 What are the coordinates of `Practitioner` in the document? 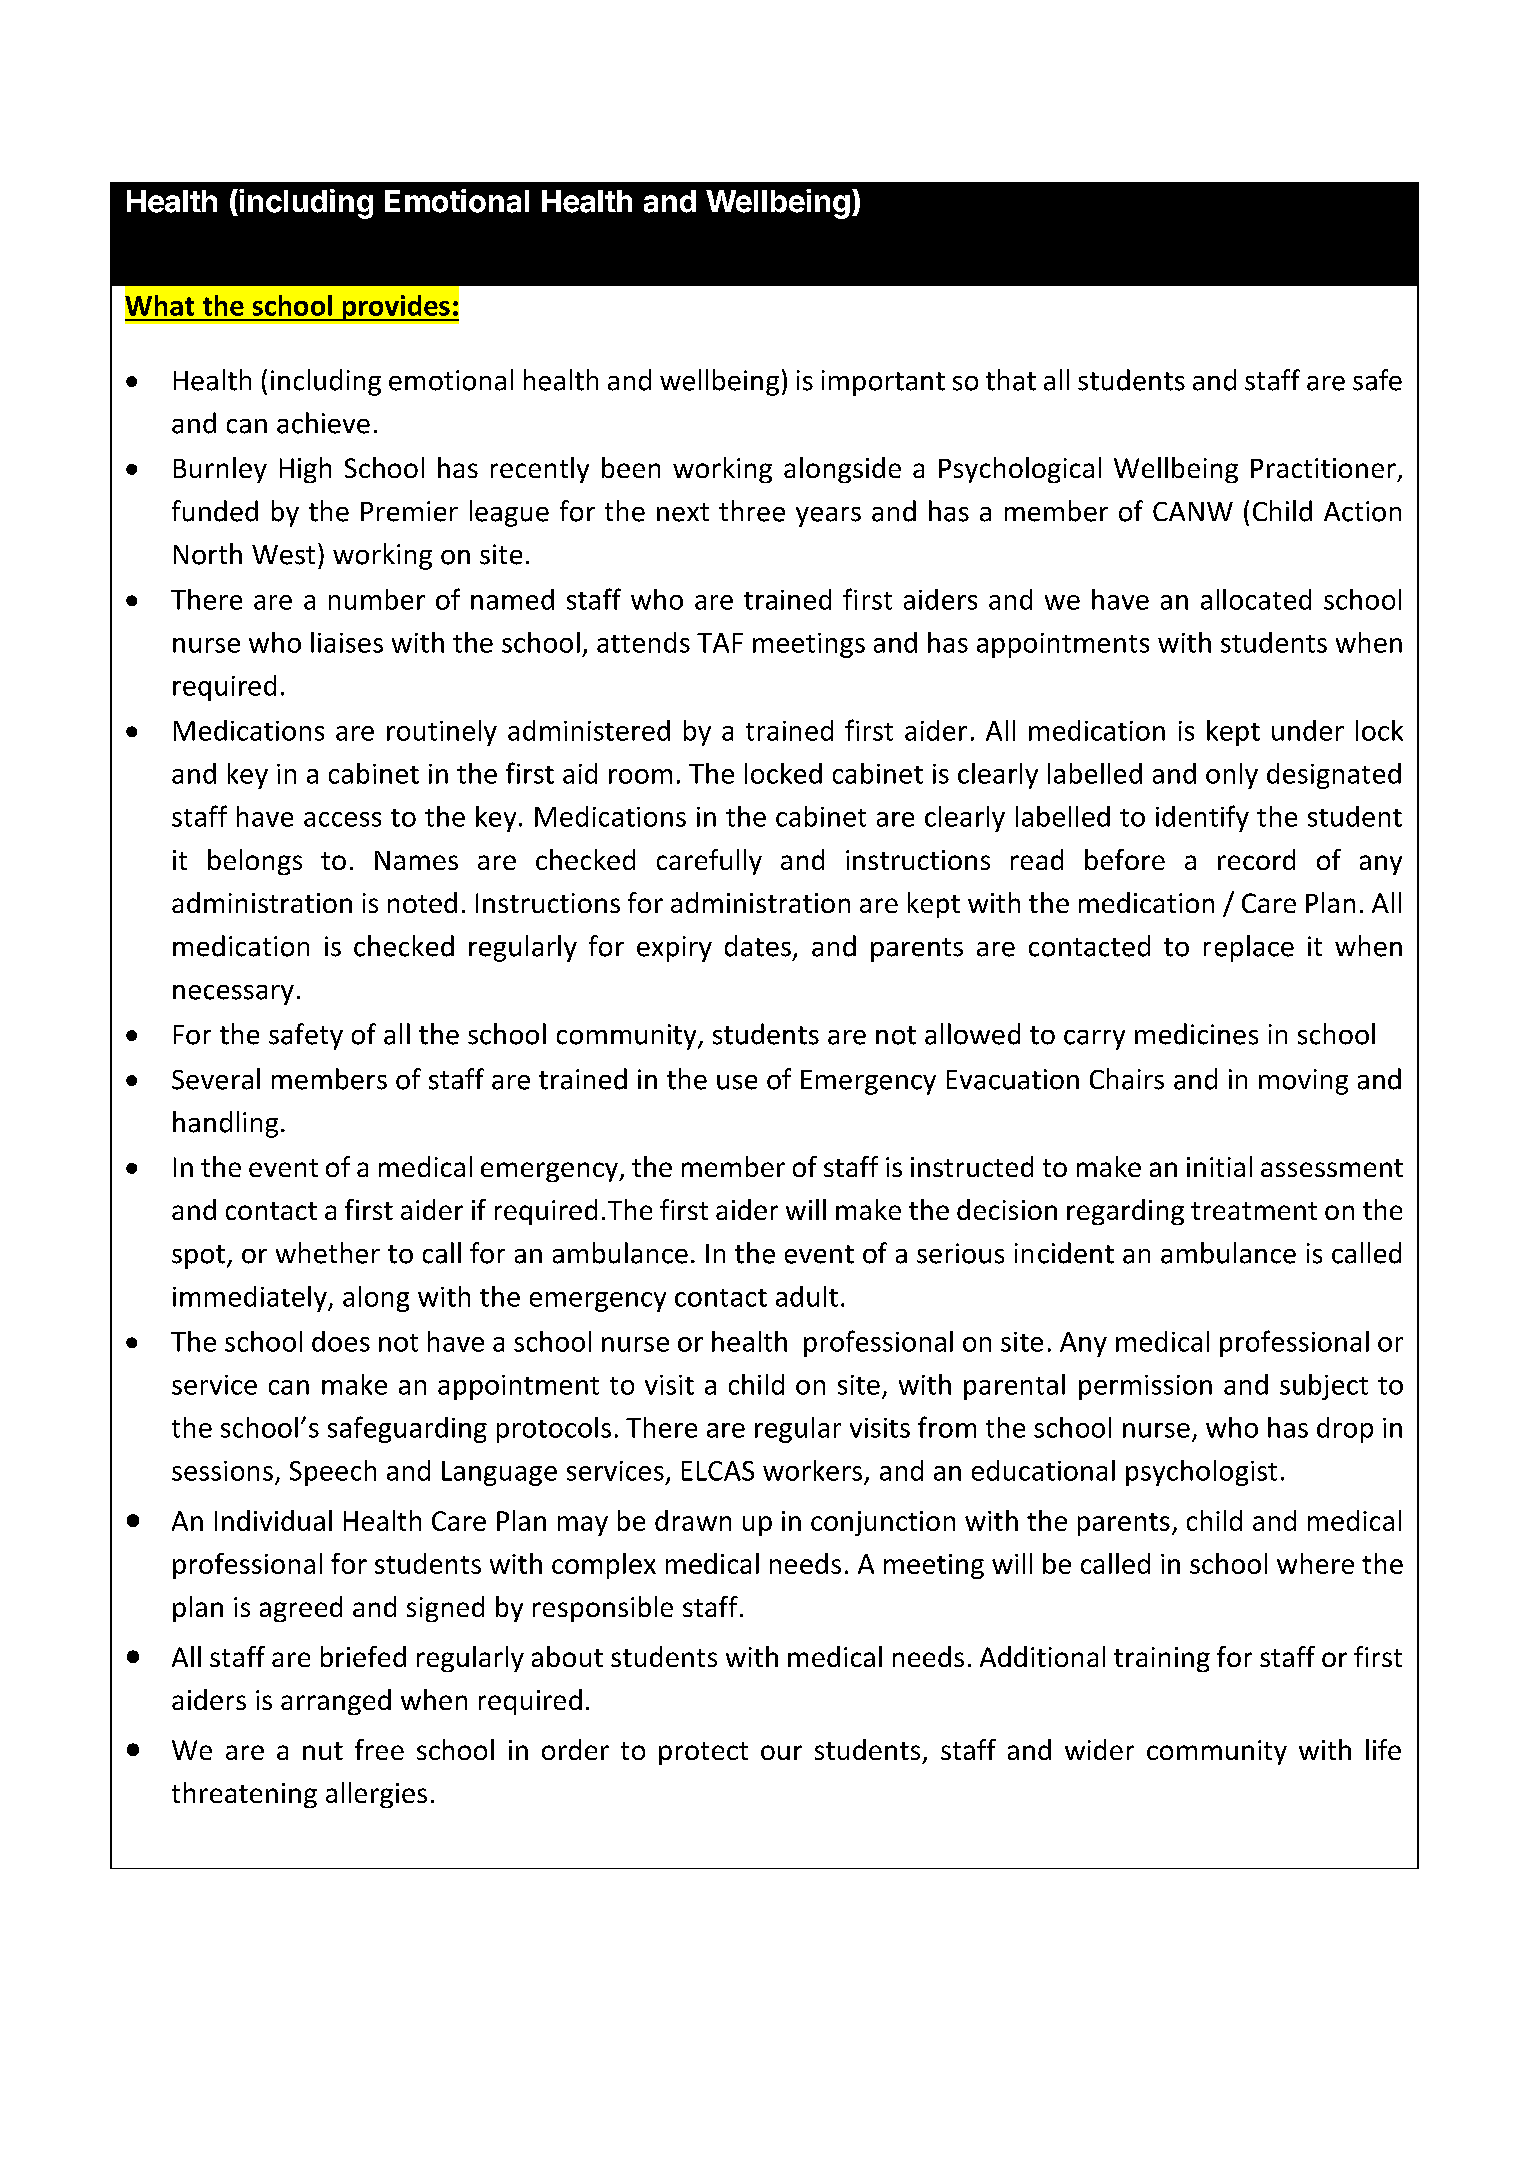 It's located at (1323, 468).
